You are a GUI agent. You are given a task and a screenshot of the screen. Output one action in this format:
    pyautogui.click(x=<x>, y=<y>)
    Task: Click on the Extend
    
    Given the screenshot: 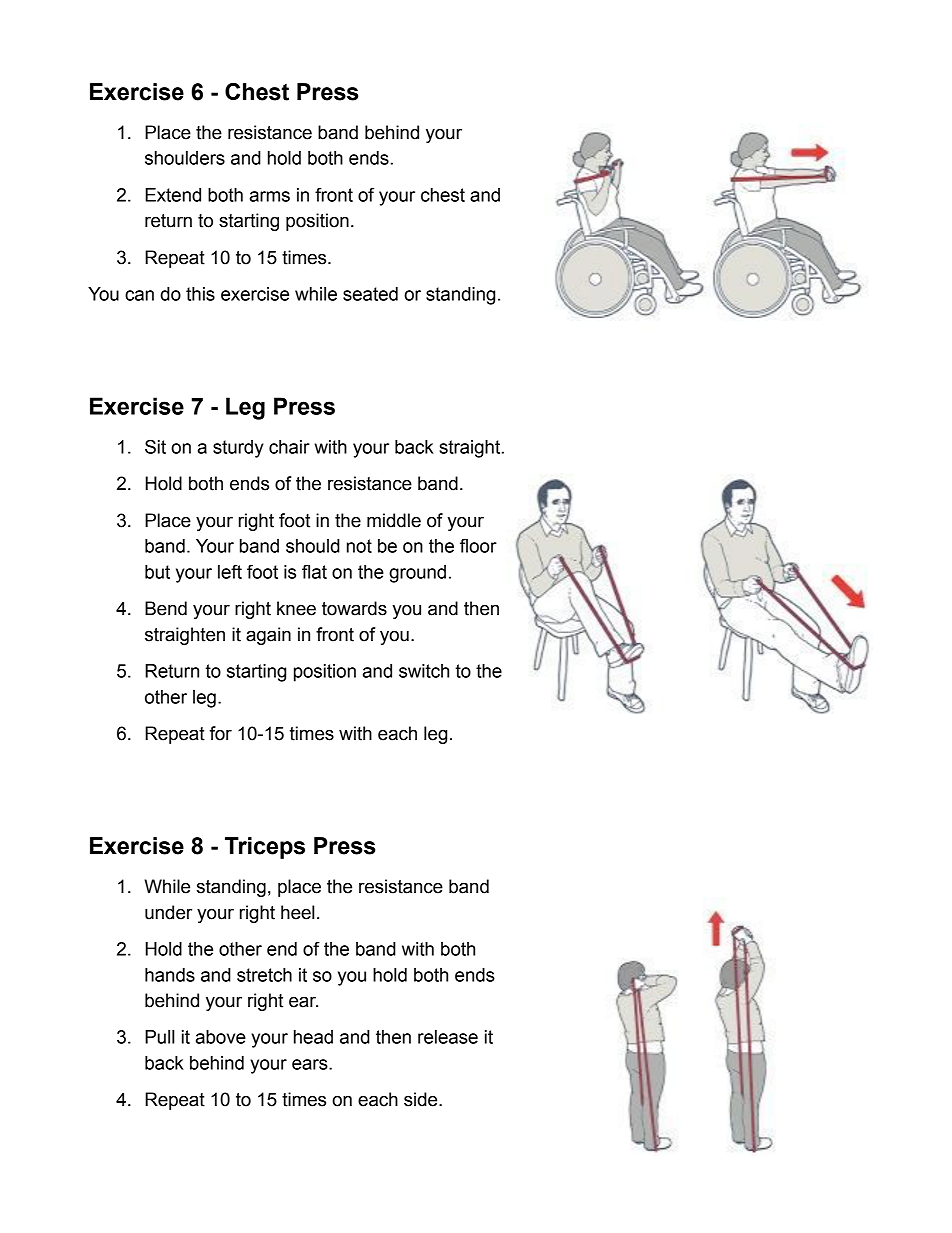 What is the action you would take?
    pyautogui.click(x=173, y=195)
